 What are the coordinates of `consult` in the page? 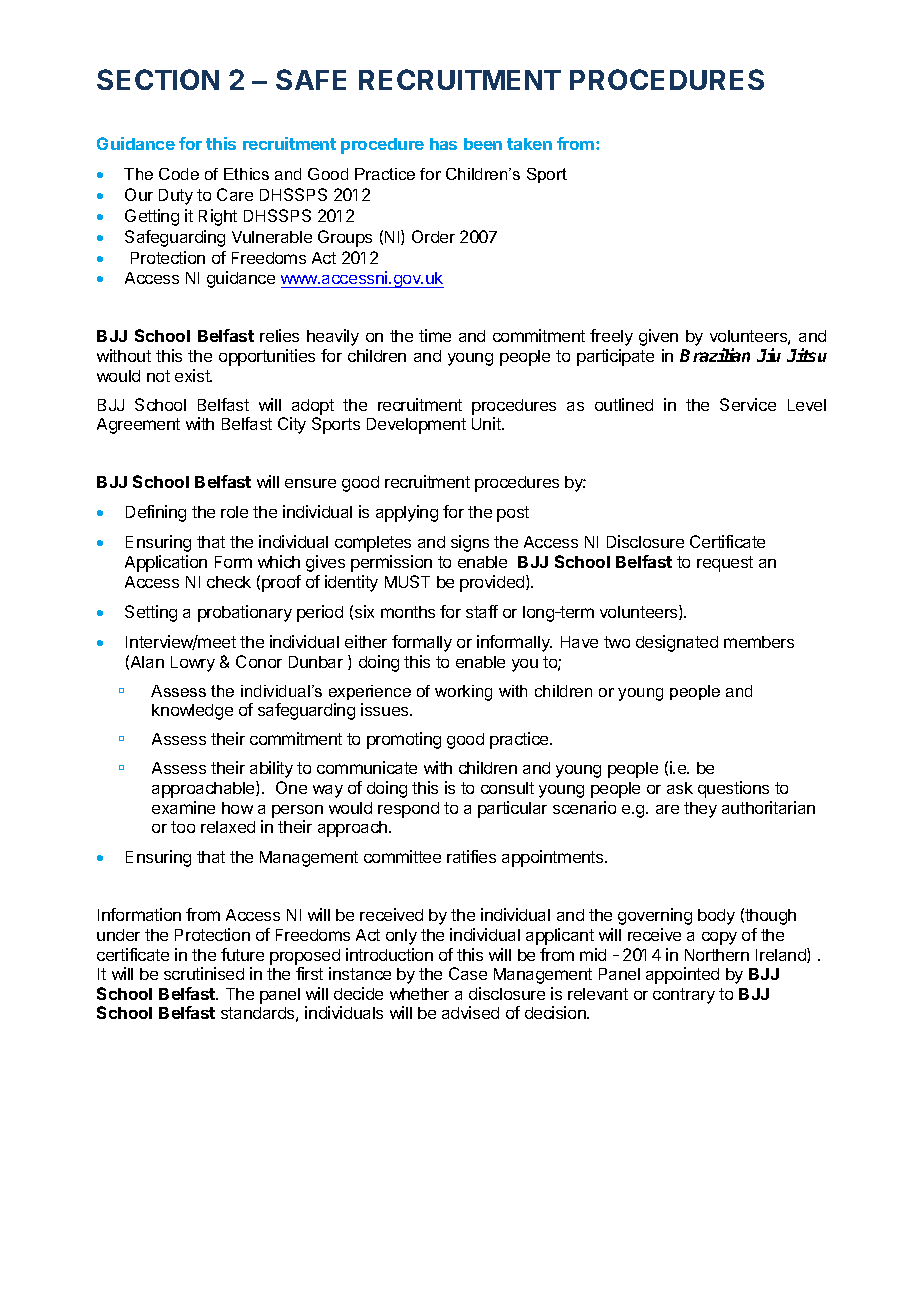 It's located at (507, 788).
